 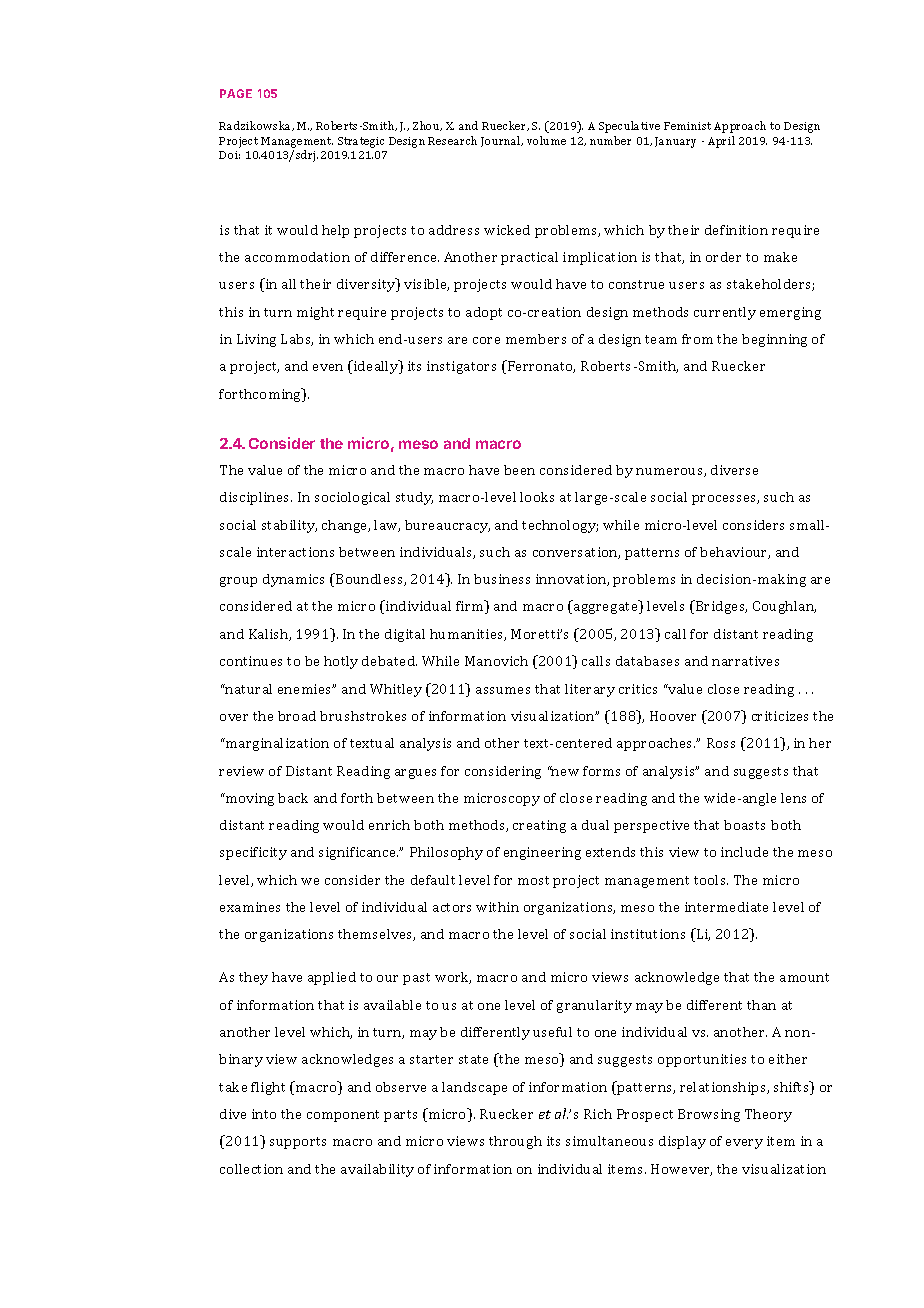 I want to click on every, so click(x=744, y=1144).
